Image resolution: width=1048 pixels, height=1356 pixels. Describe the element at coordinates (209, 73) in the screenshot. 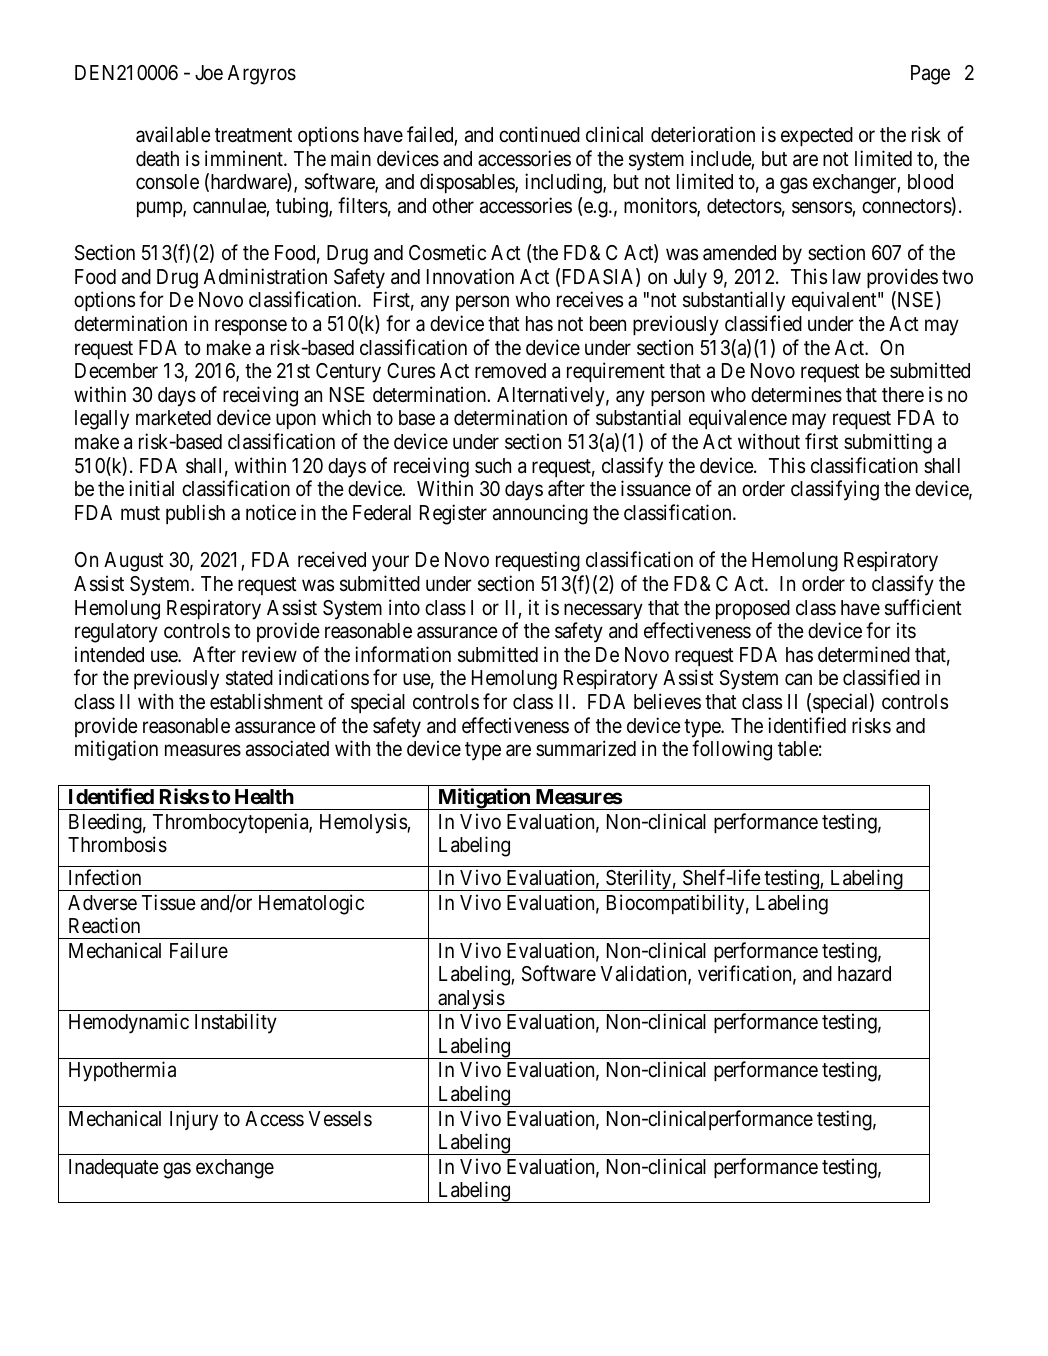

I see `Joe` at that location.
